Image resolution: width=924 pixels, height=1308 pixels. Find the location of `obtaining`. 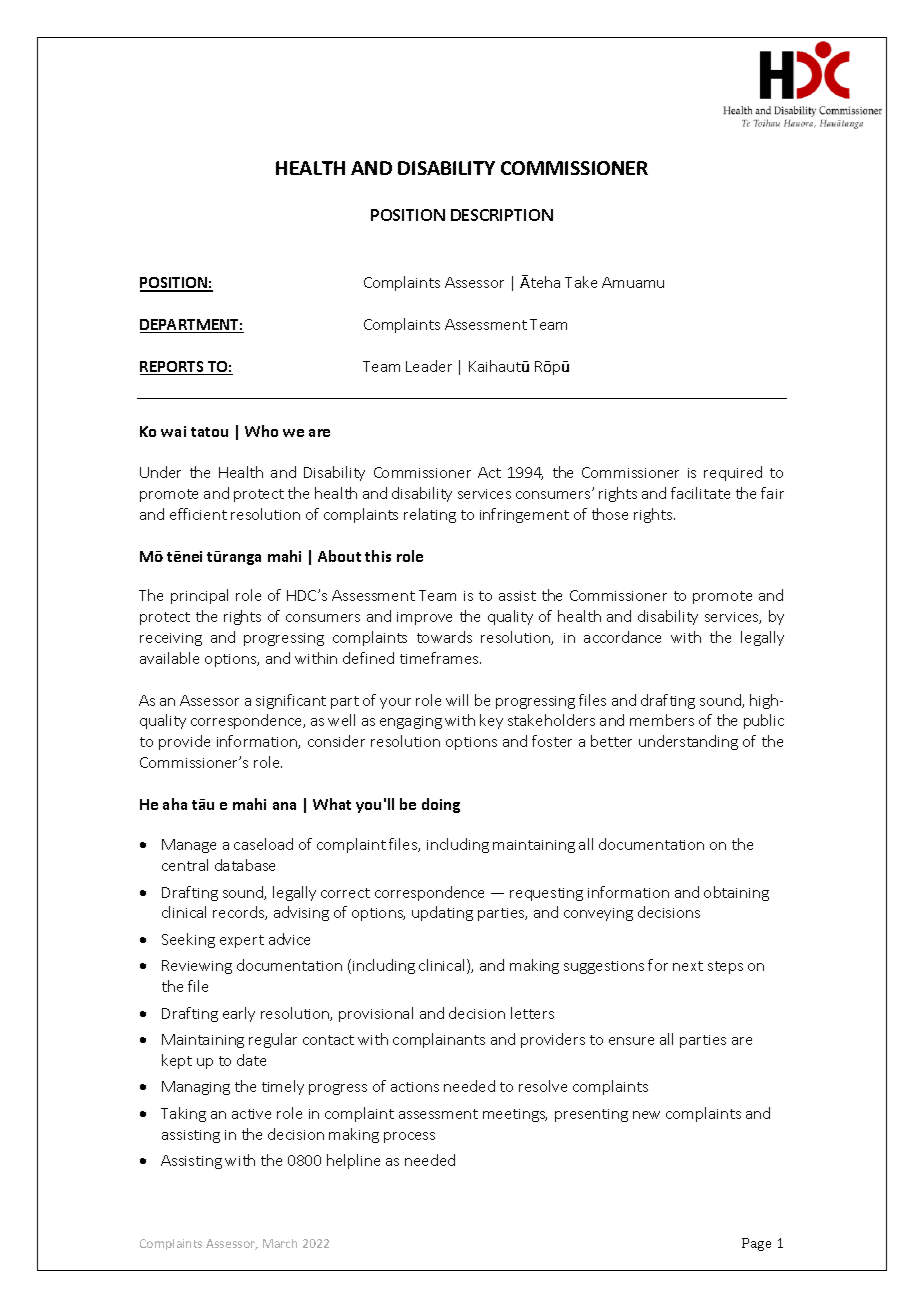

obtaining is located at coordinates (736, 893).
